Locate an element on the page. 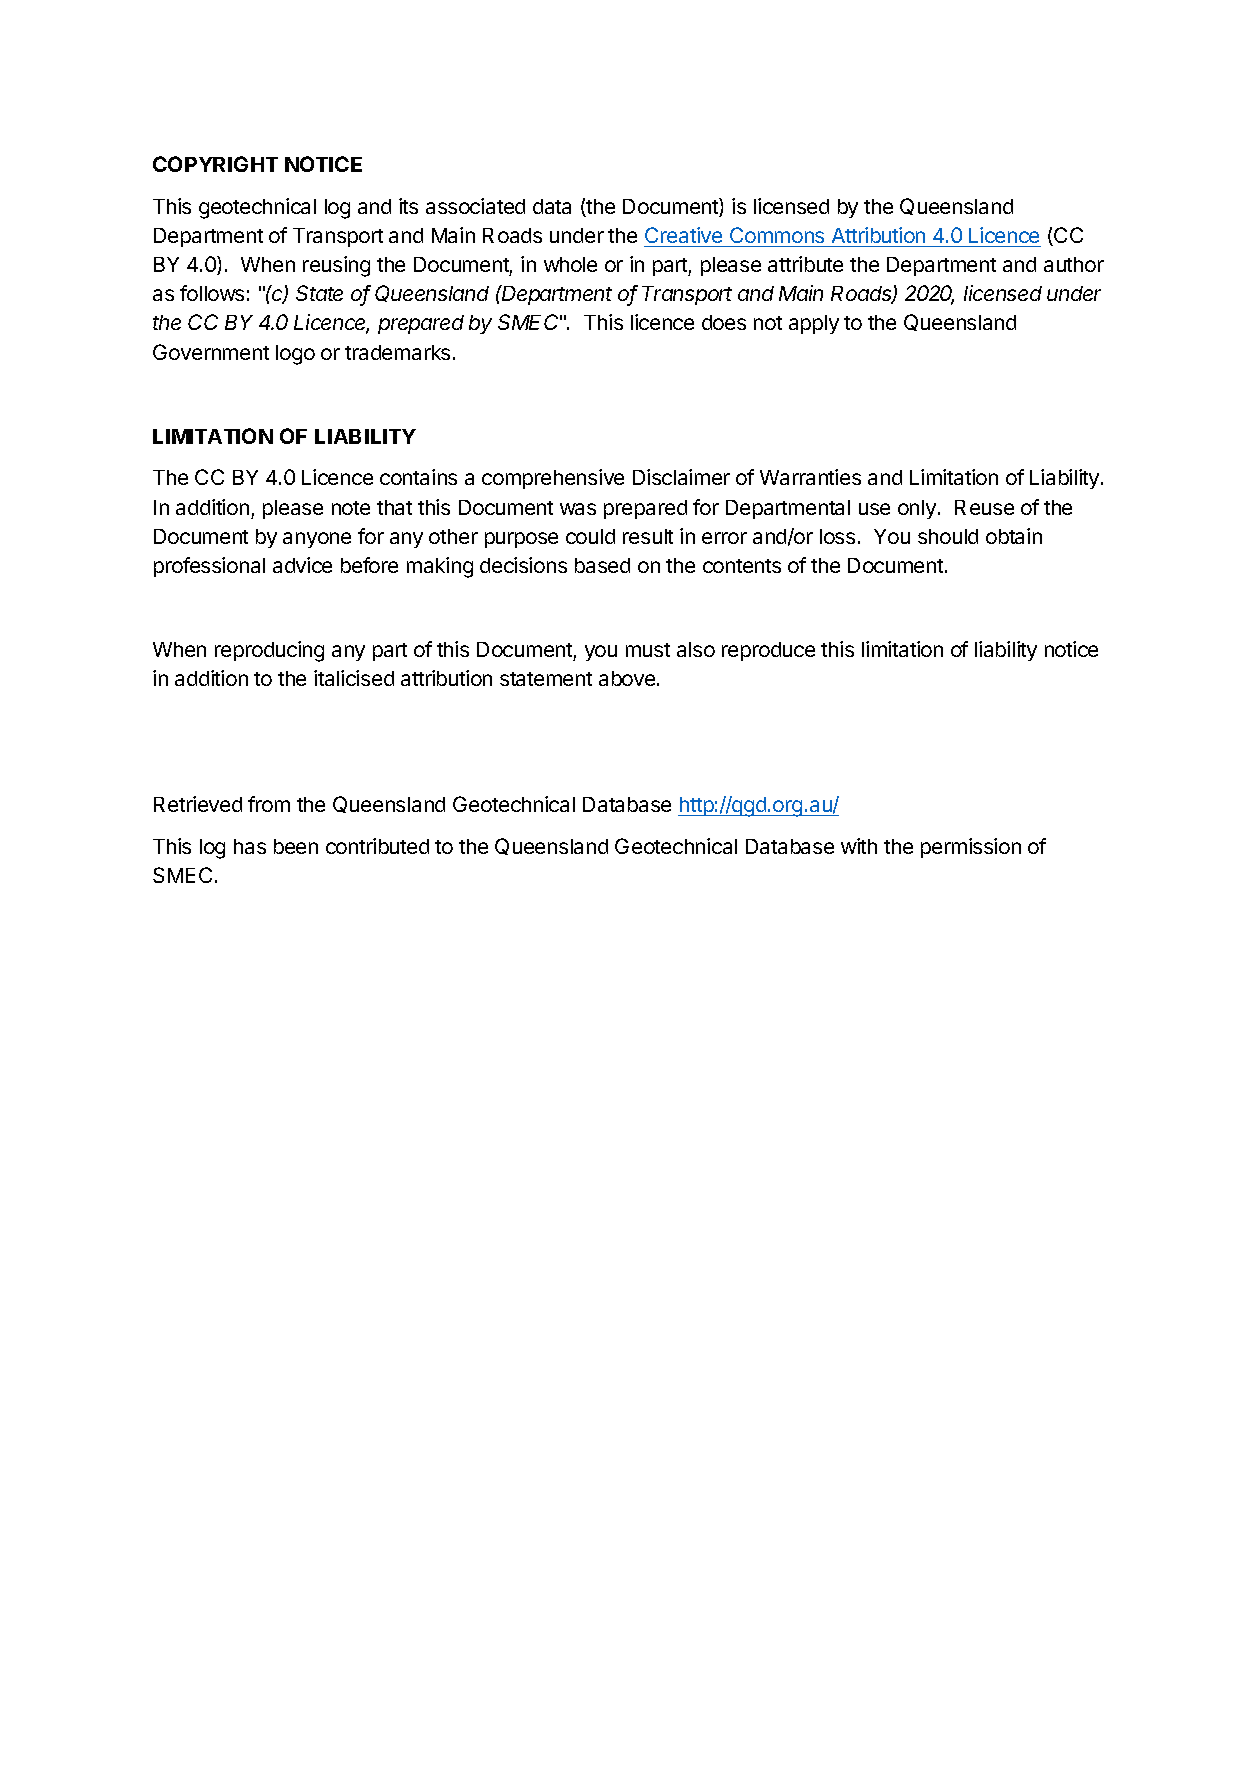 The image size is (1260, 1783). author is located at coordinates (1074, 264).
